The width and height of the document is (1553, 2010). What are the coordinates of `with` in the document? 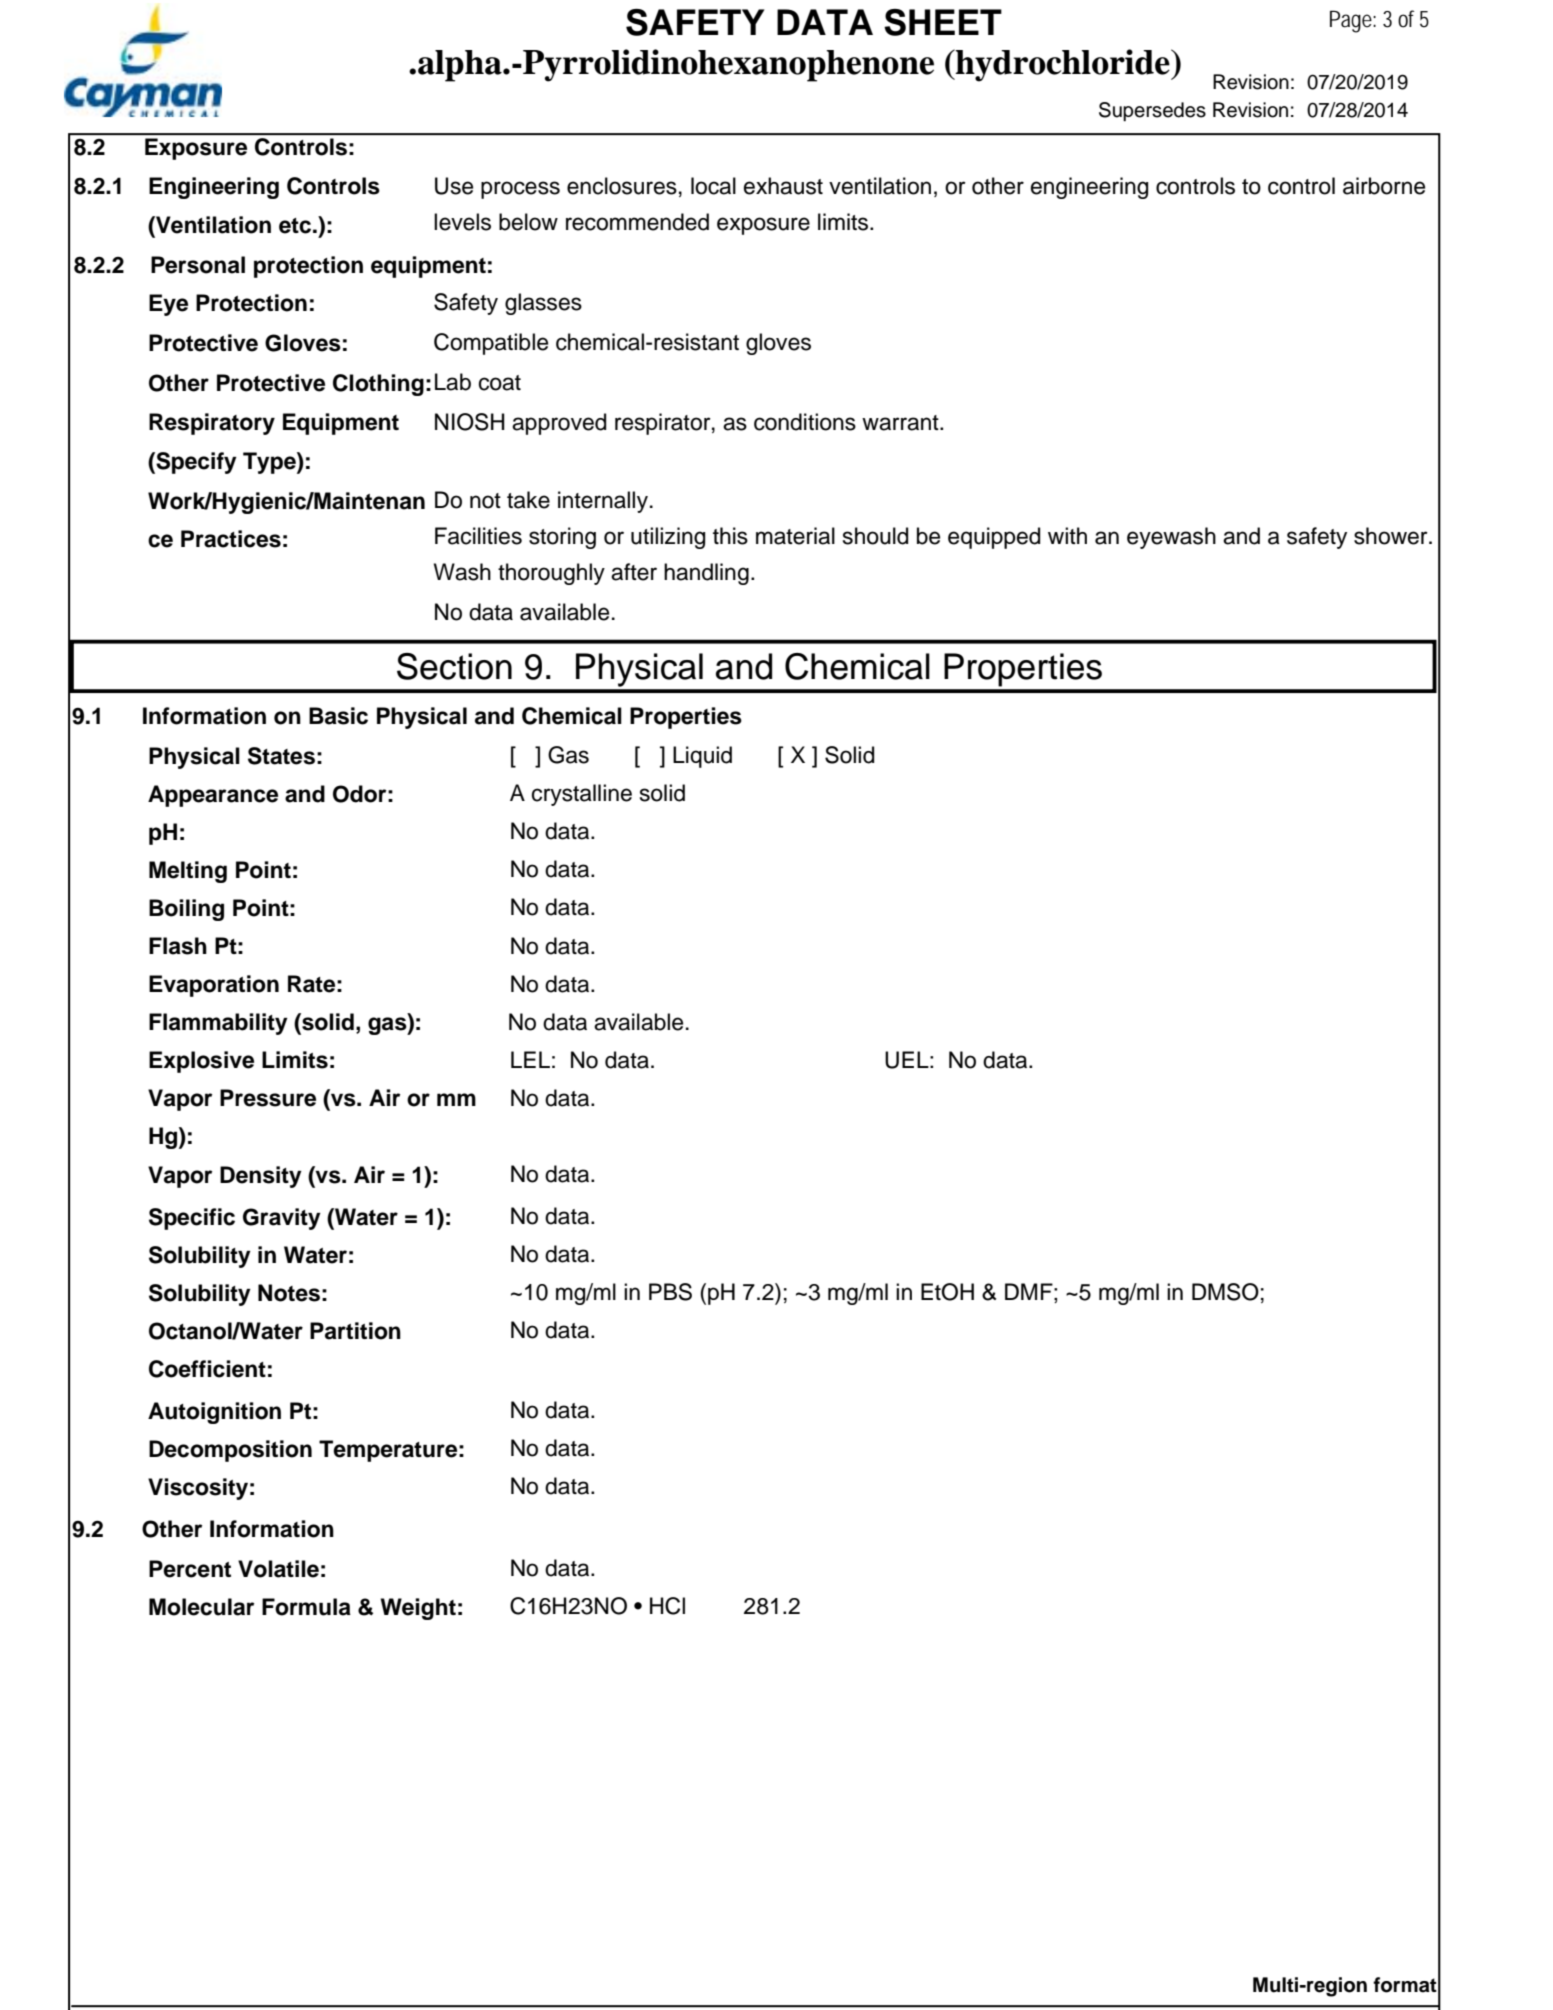 It's located at (1067, 535).
